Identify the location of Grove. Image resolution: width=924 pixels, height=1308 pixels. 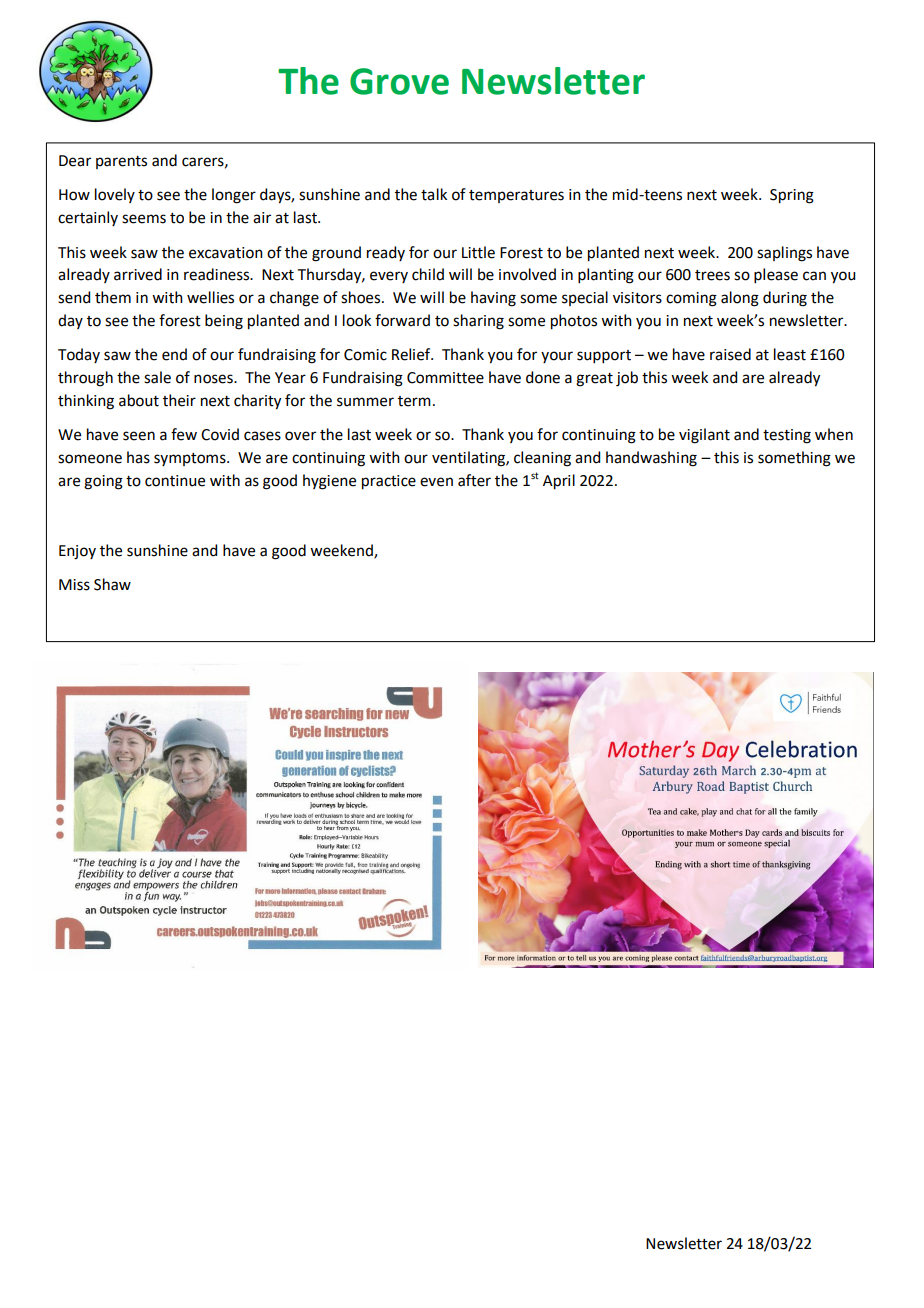
(399, 81).
